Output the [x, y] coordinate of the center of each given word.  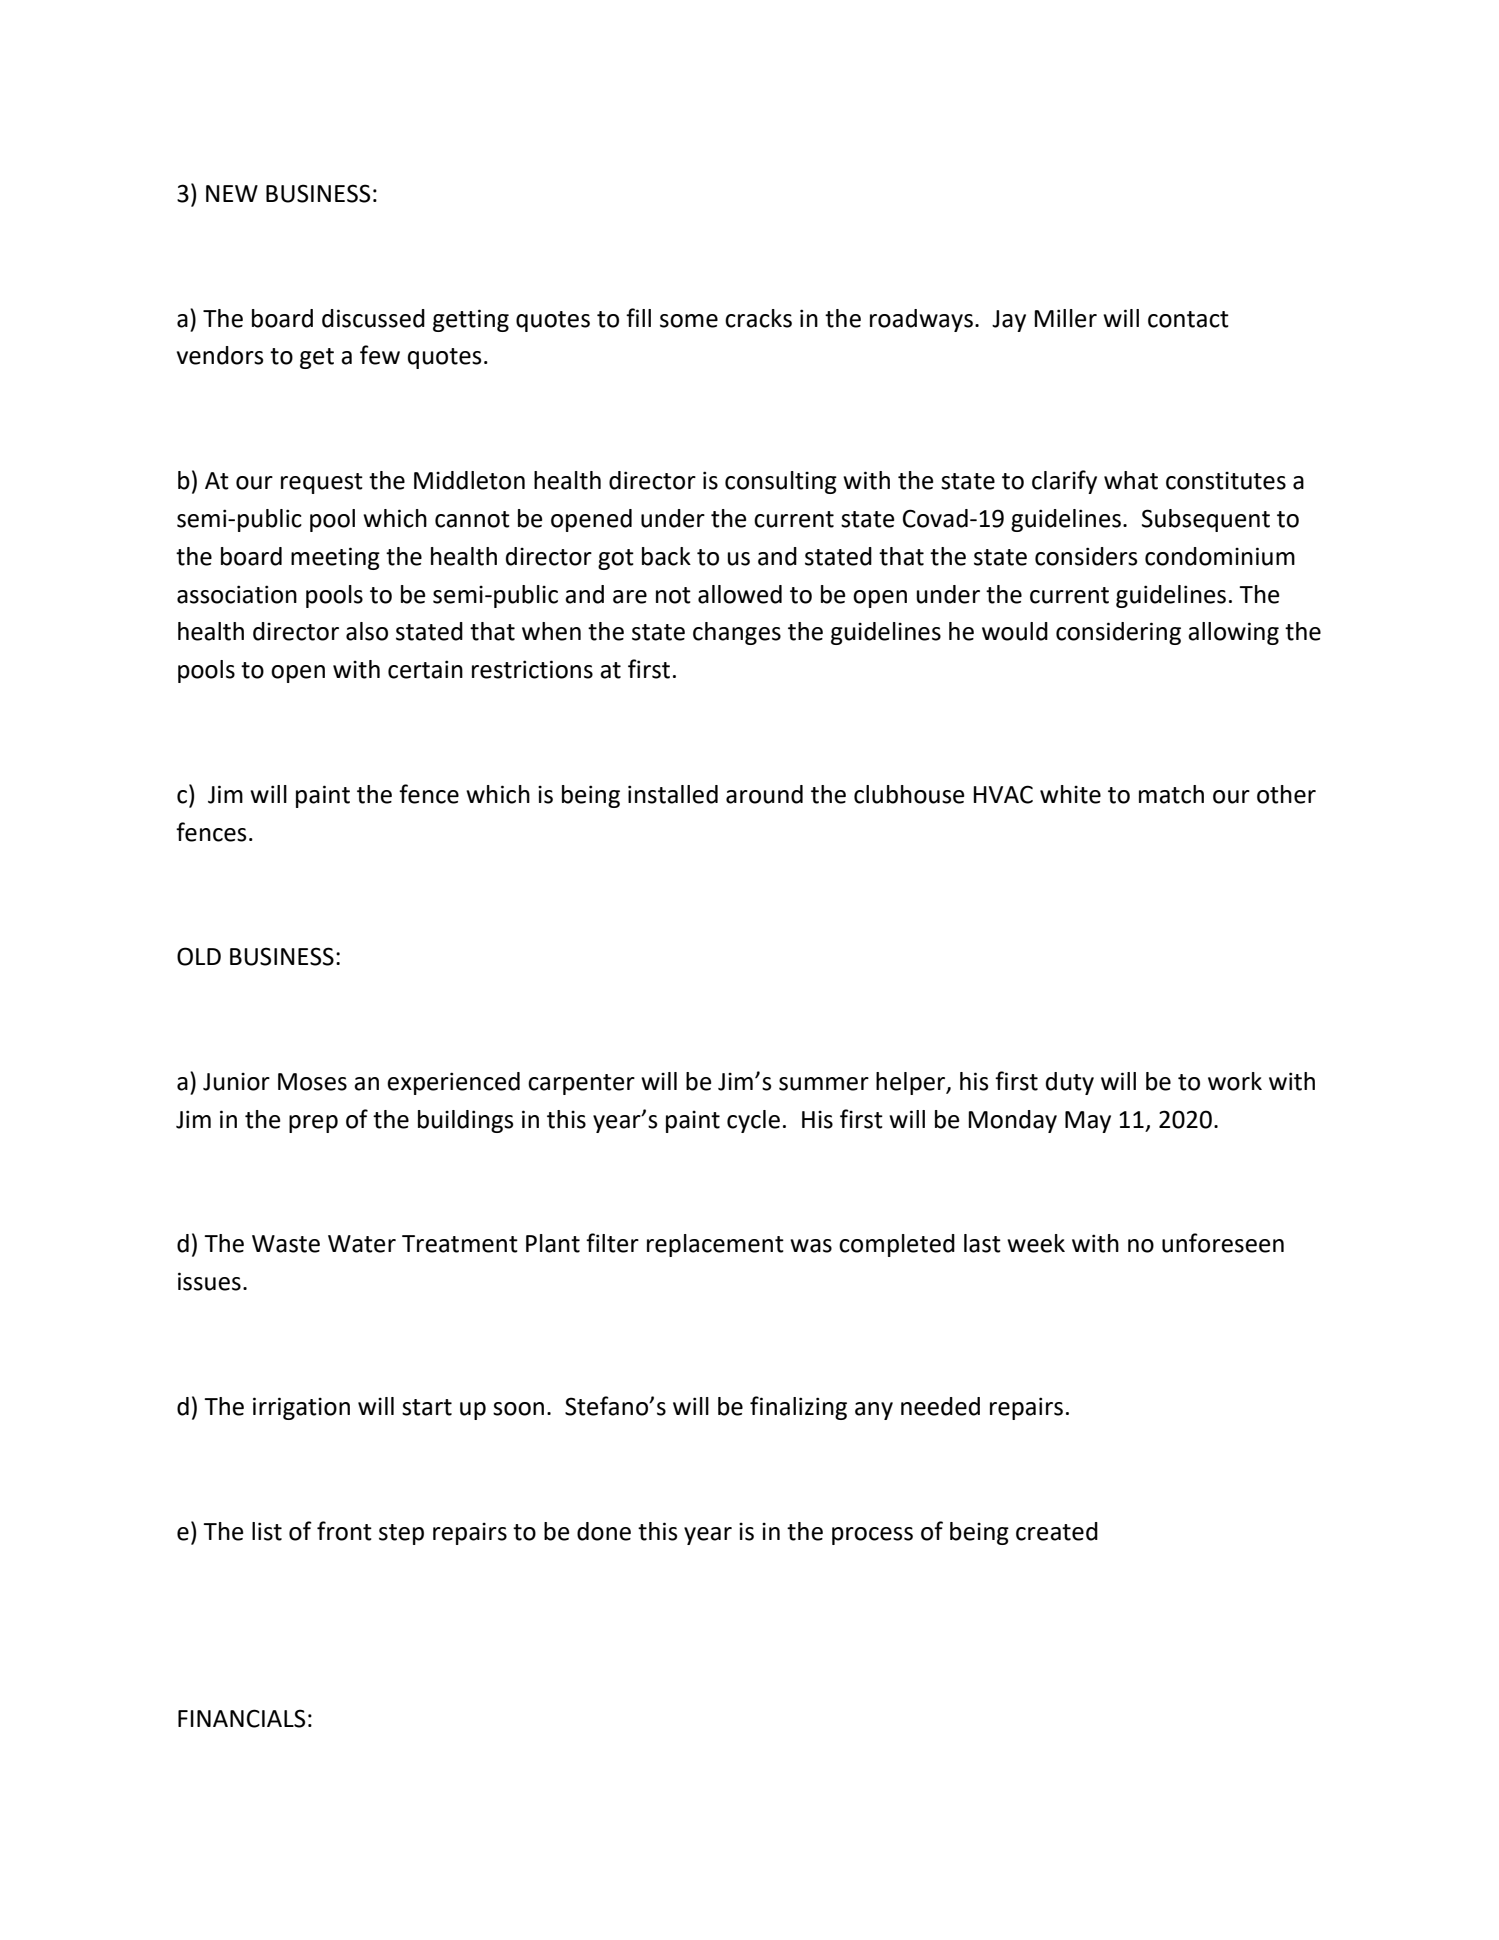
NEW [232, 193]
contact [1188, 319]
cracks [758, 318]
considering [1118, 633]
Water [362, 1244]
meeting [335, 558]
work [1235, 1081]
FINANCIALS [241, 1718]
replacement [715, 1245]
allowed [740, 594]
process [872, 1536]
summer [824, 1084]
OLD [199, 956]
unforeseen [1223, 1243]
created [1057, 1531]
